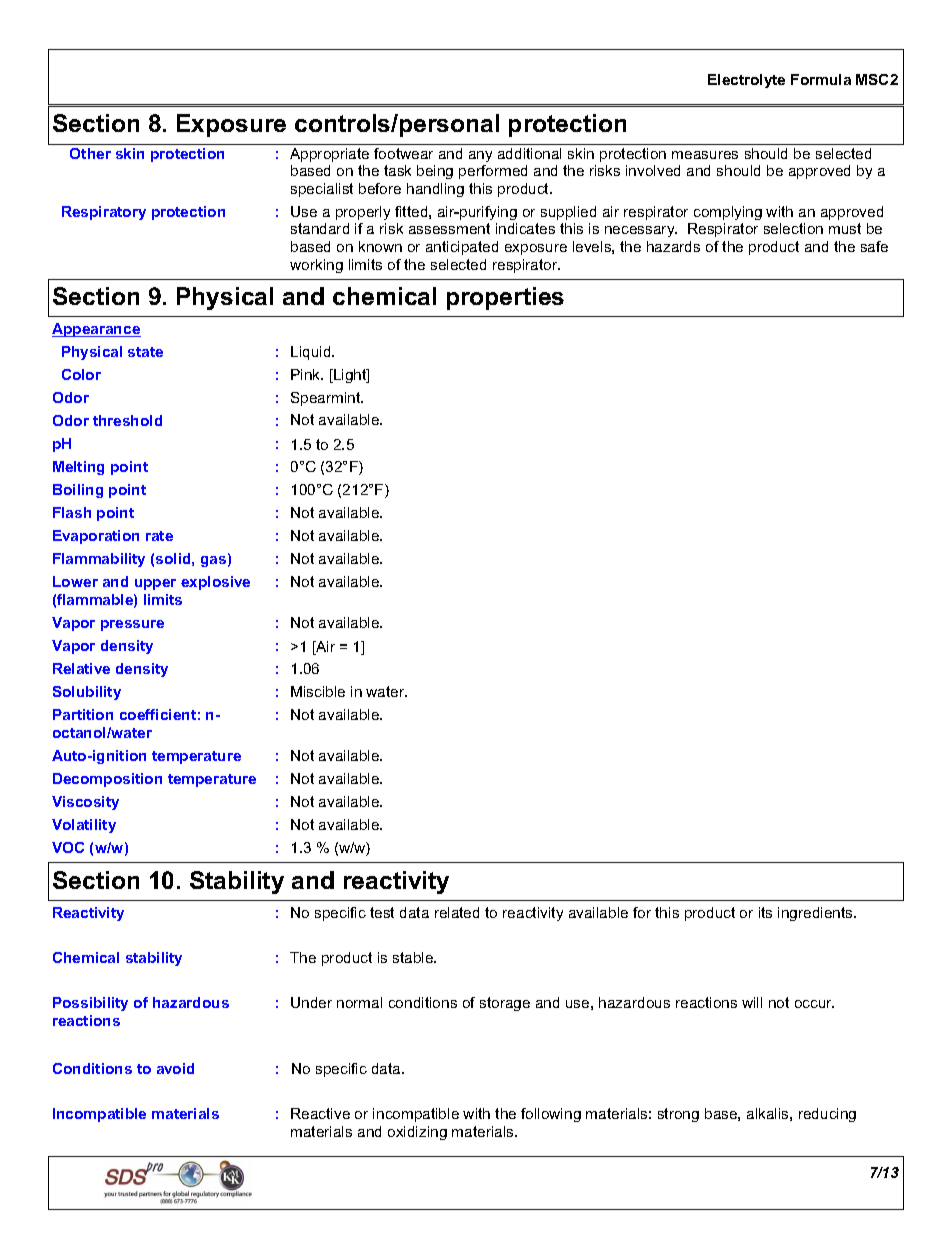  What do you see at coordinates (746, 81) in the screenshot?
I see `Electrolyte` at bounding box center [746, 81].
